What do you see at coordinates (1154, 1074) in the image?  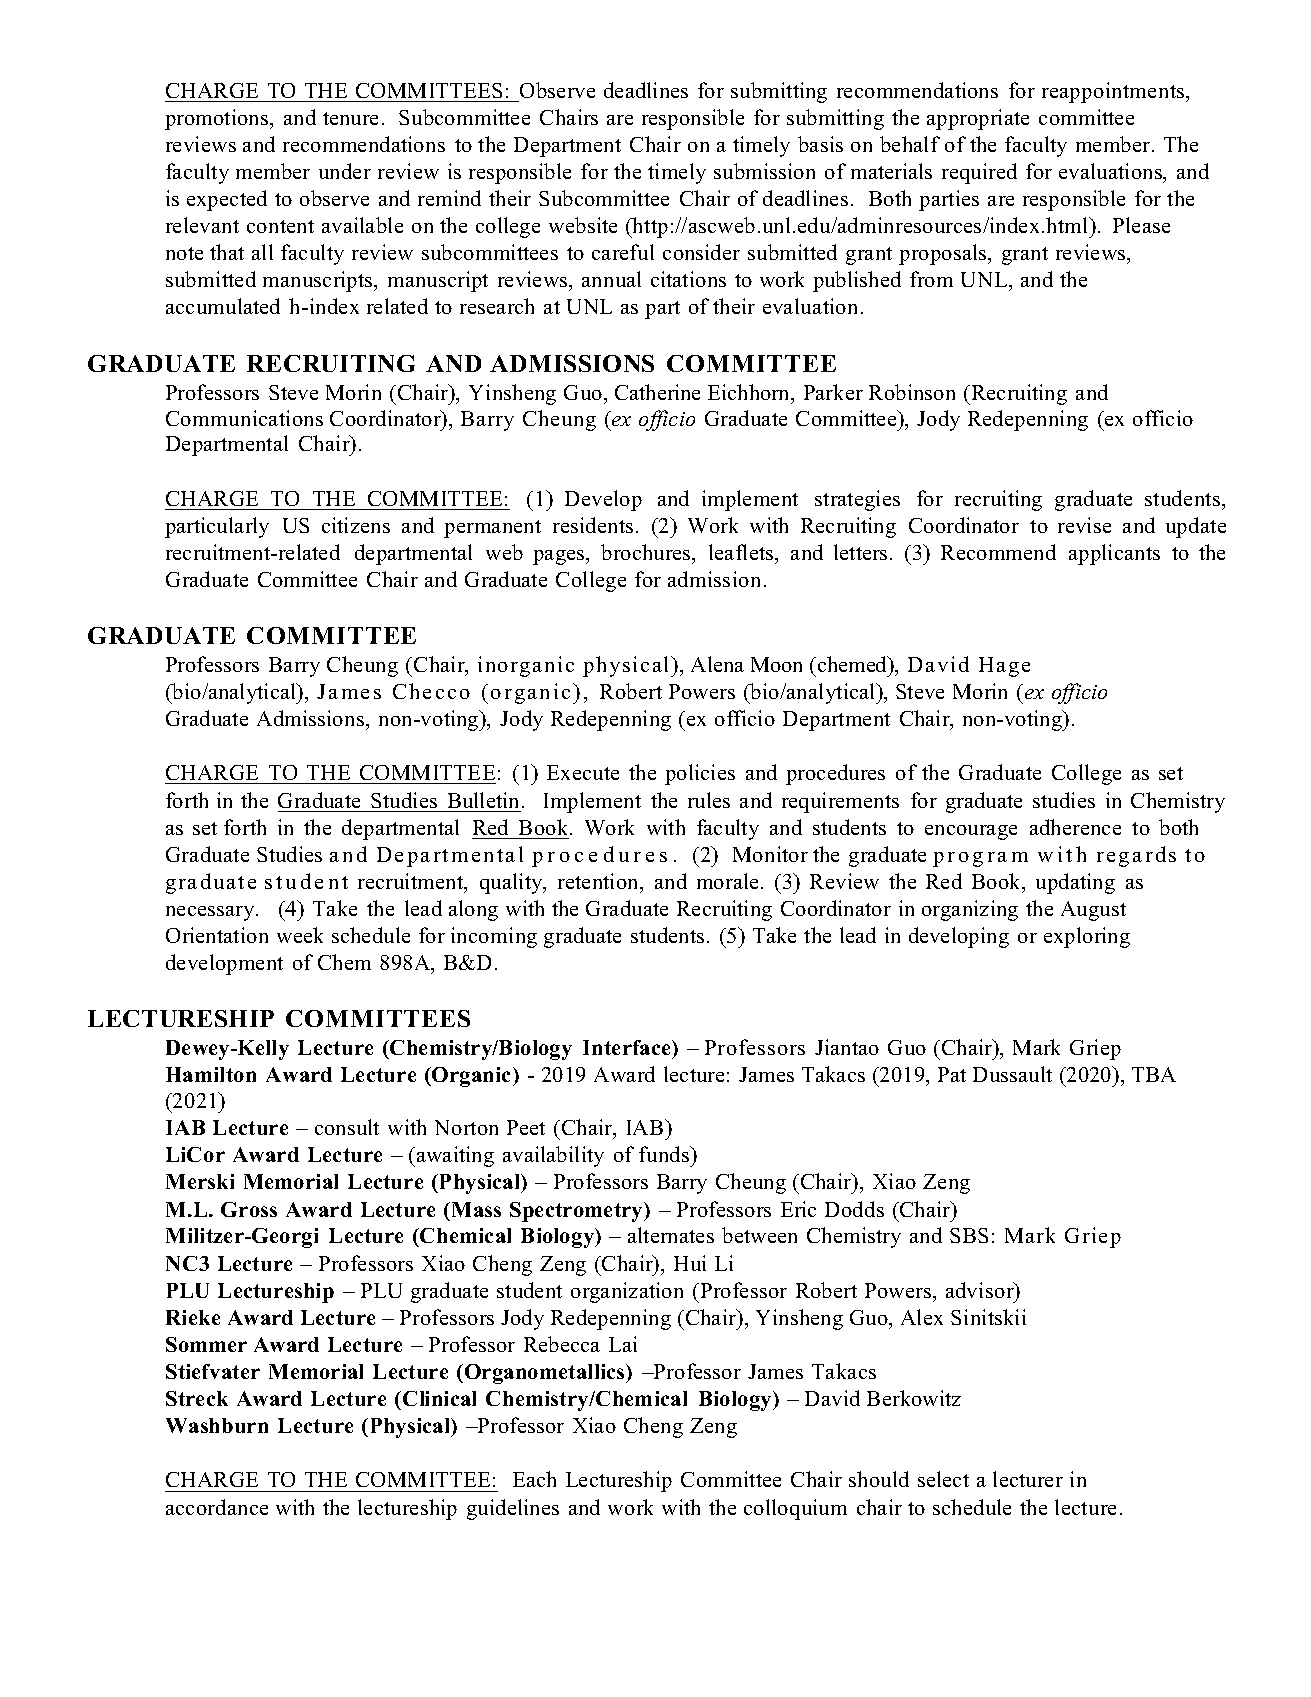 I see `TBA` at bounding box center [1154, 1074].
